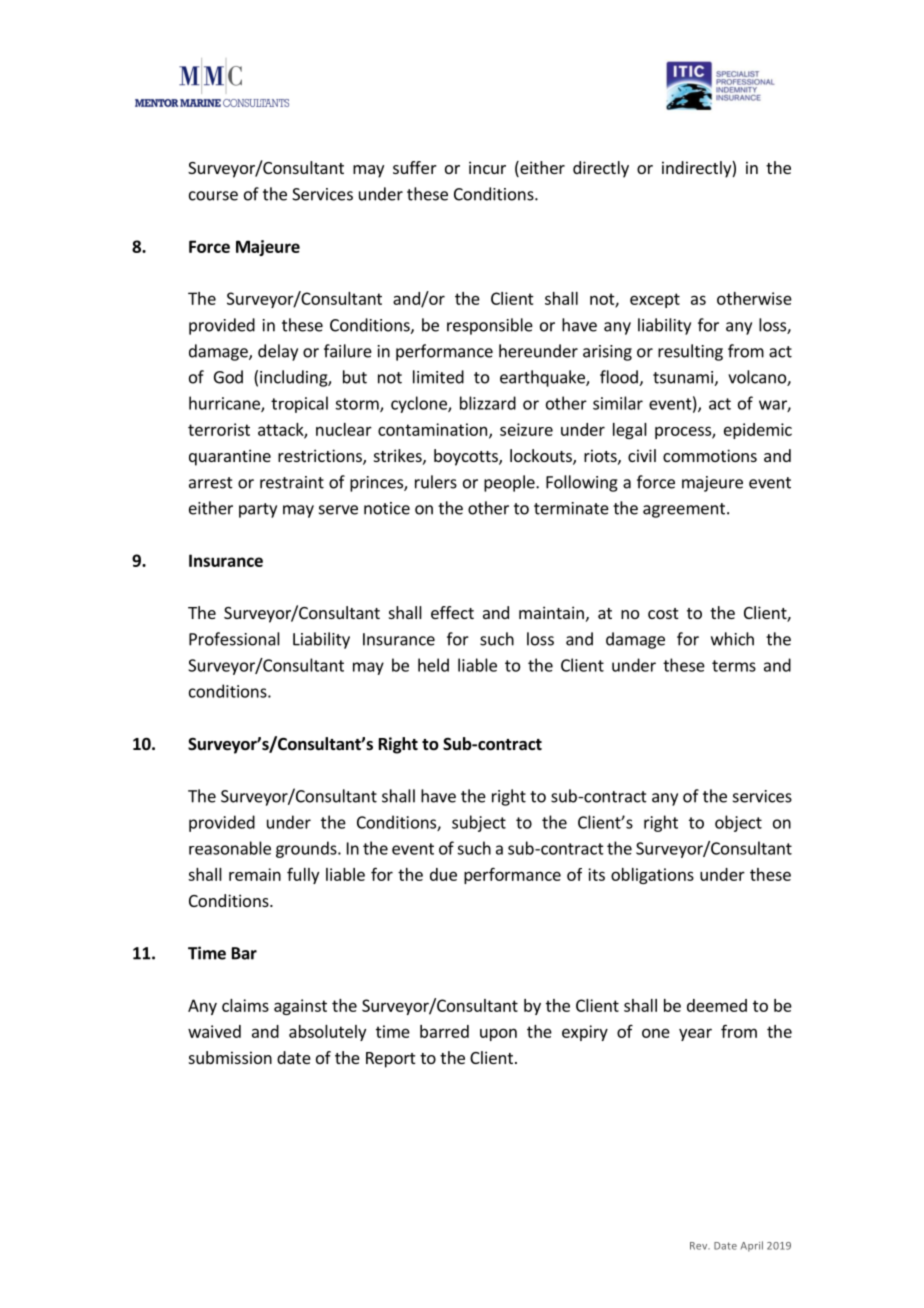  I want to click on except, so click(655, 300).
